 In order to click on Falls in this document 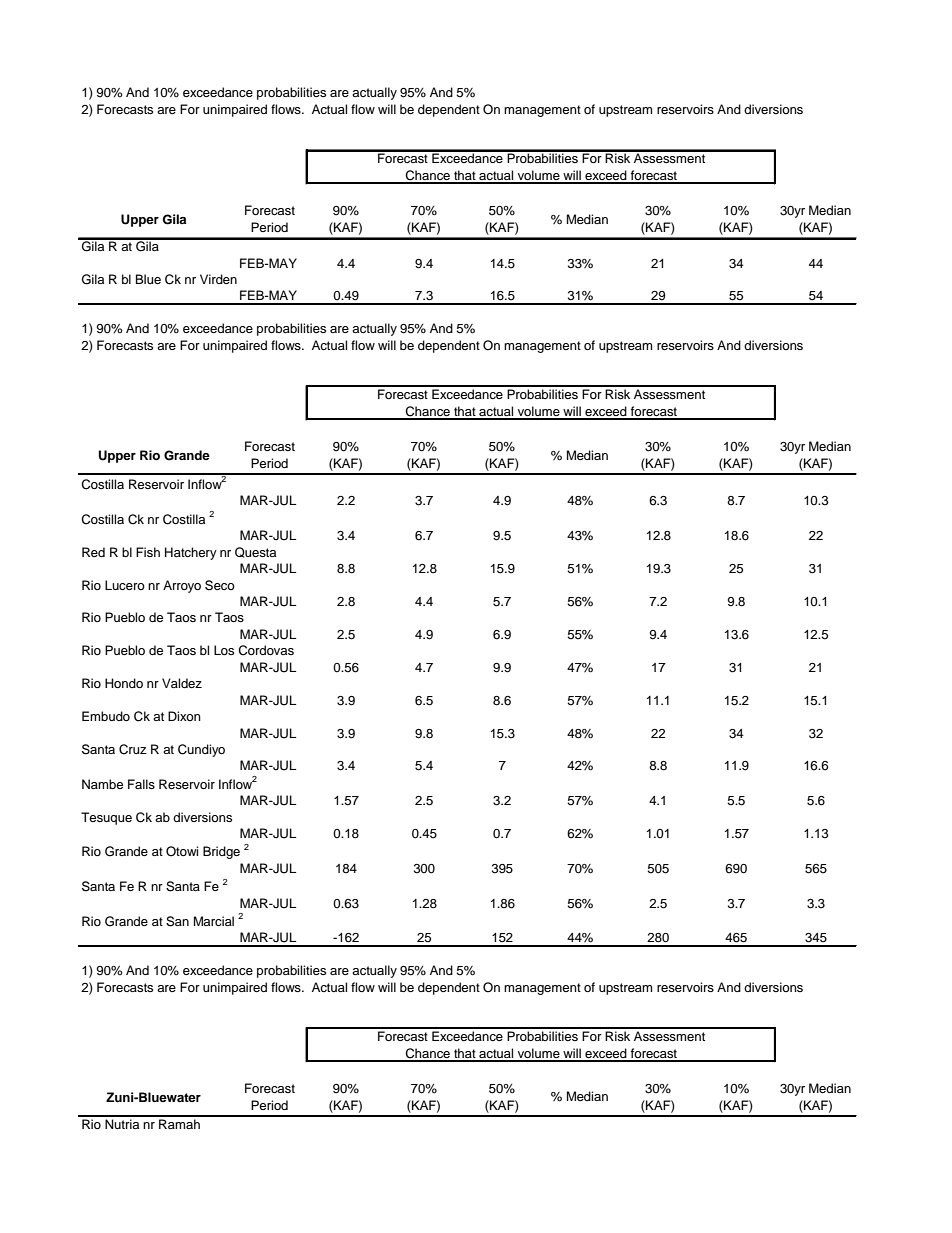, I will do `click(141, 784)`.
